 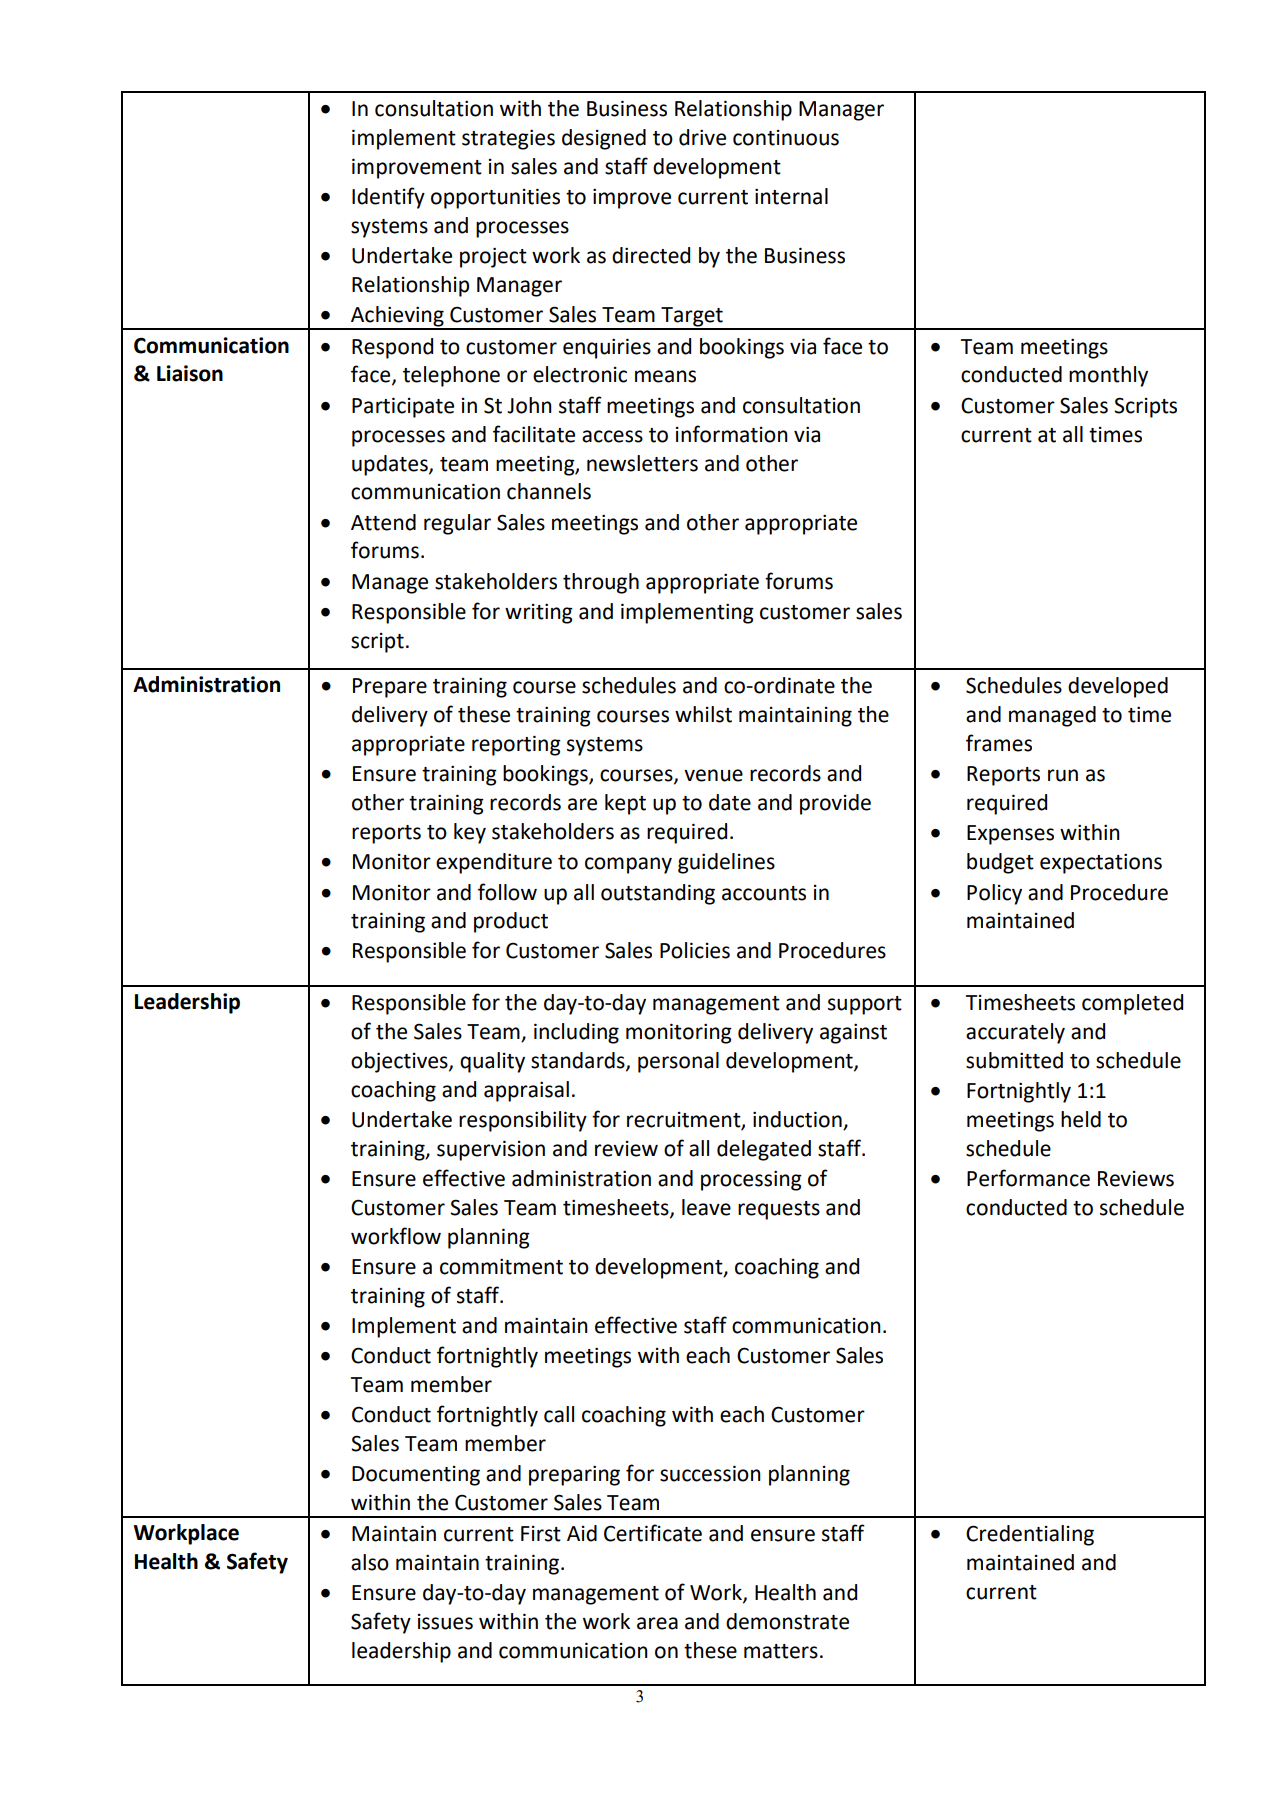 I want to click on Performance, so click(x=1028, y=1178).
